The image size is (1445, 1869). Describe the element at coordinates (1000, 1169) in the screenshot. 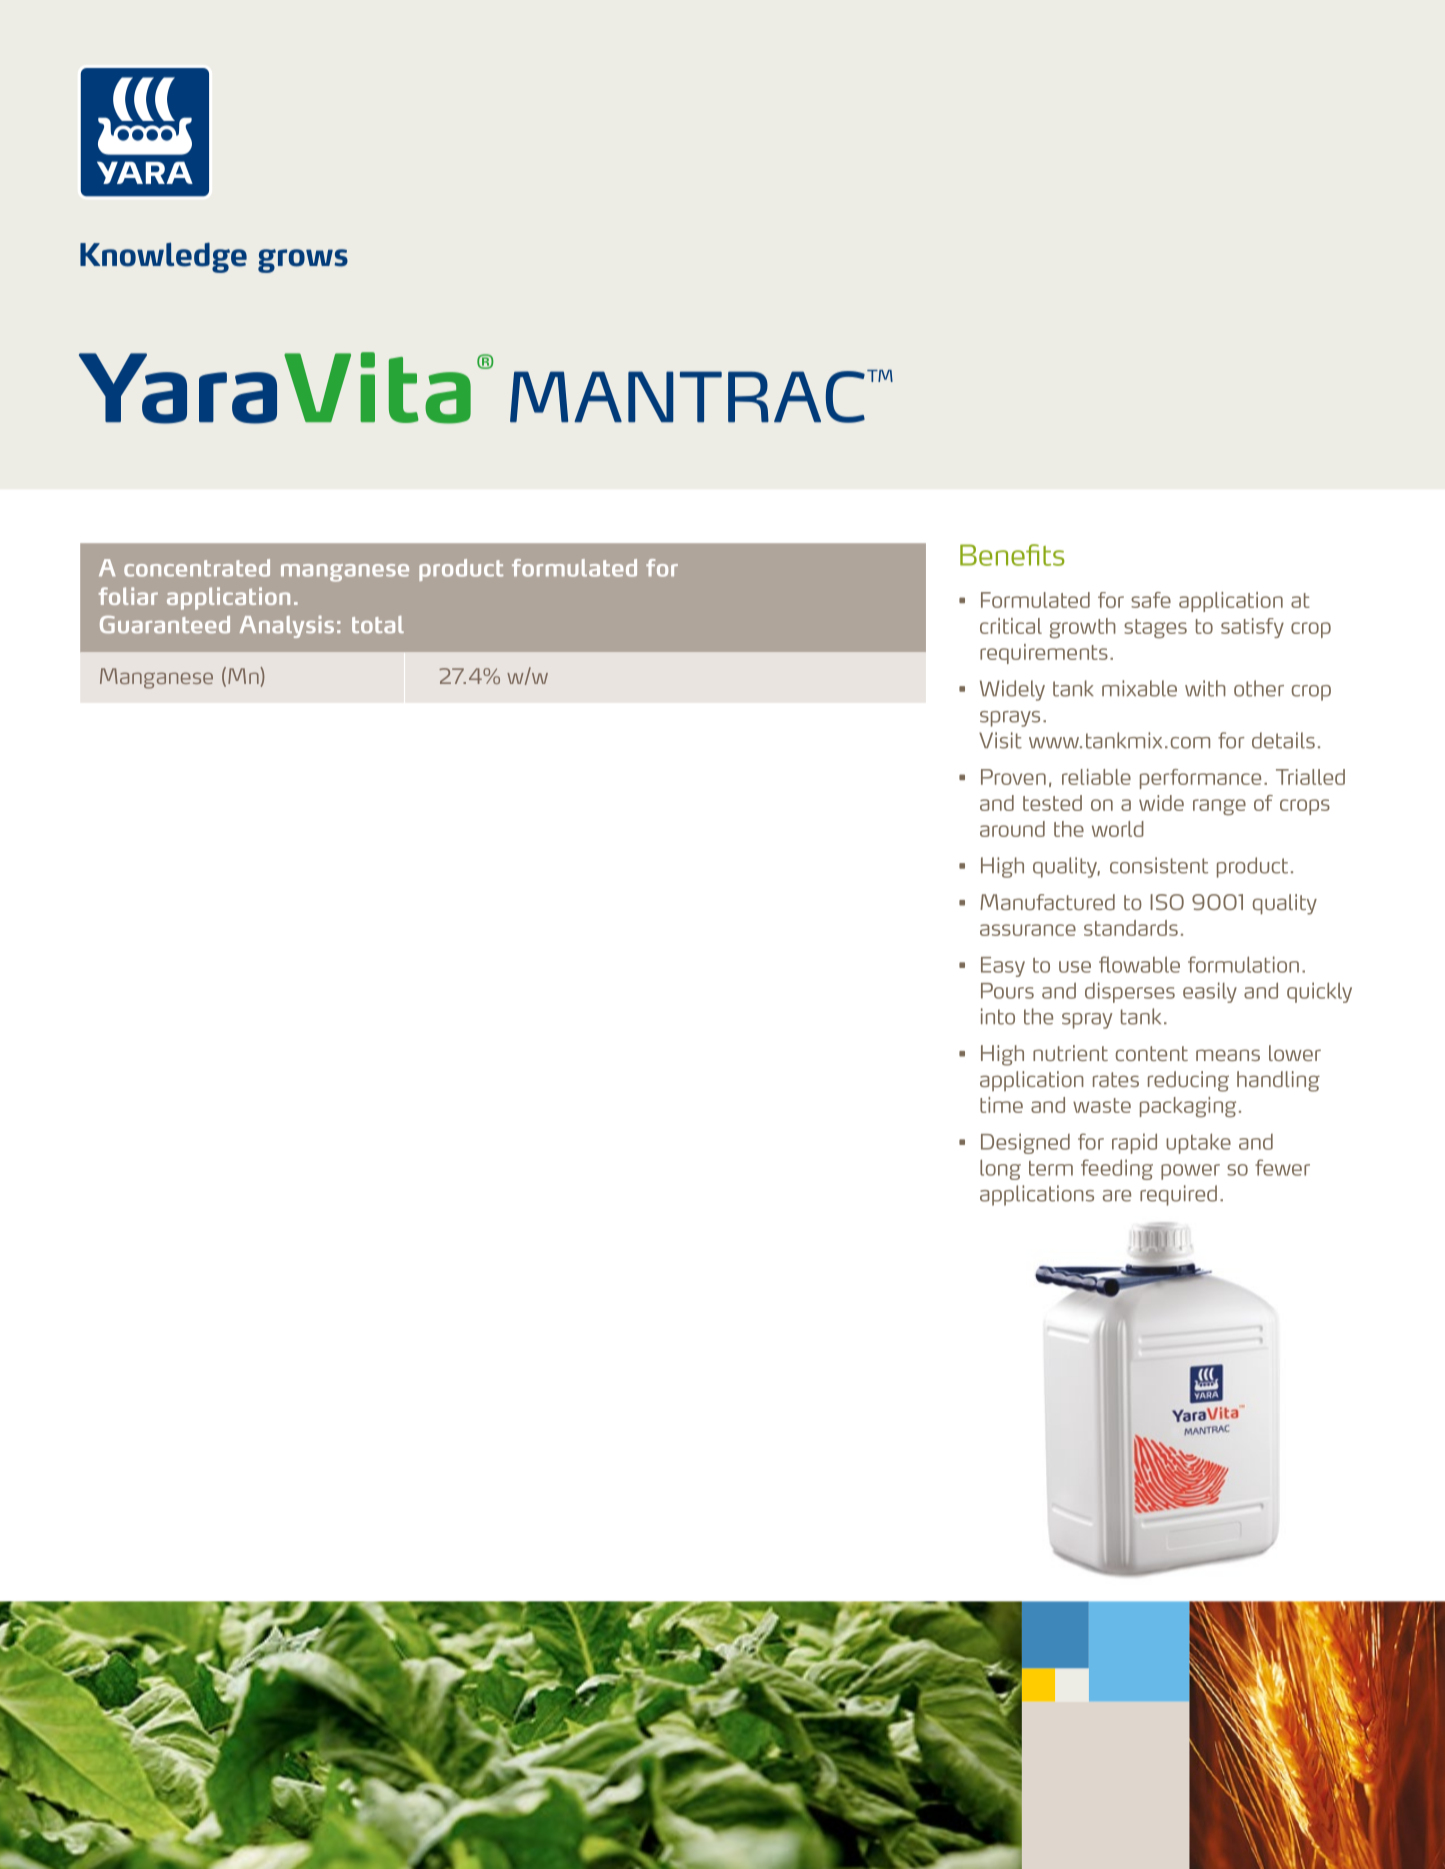

I see `long` at that location.
